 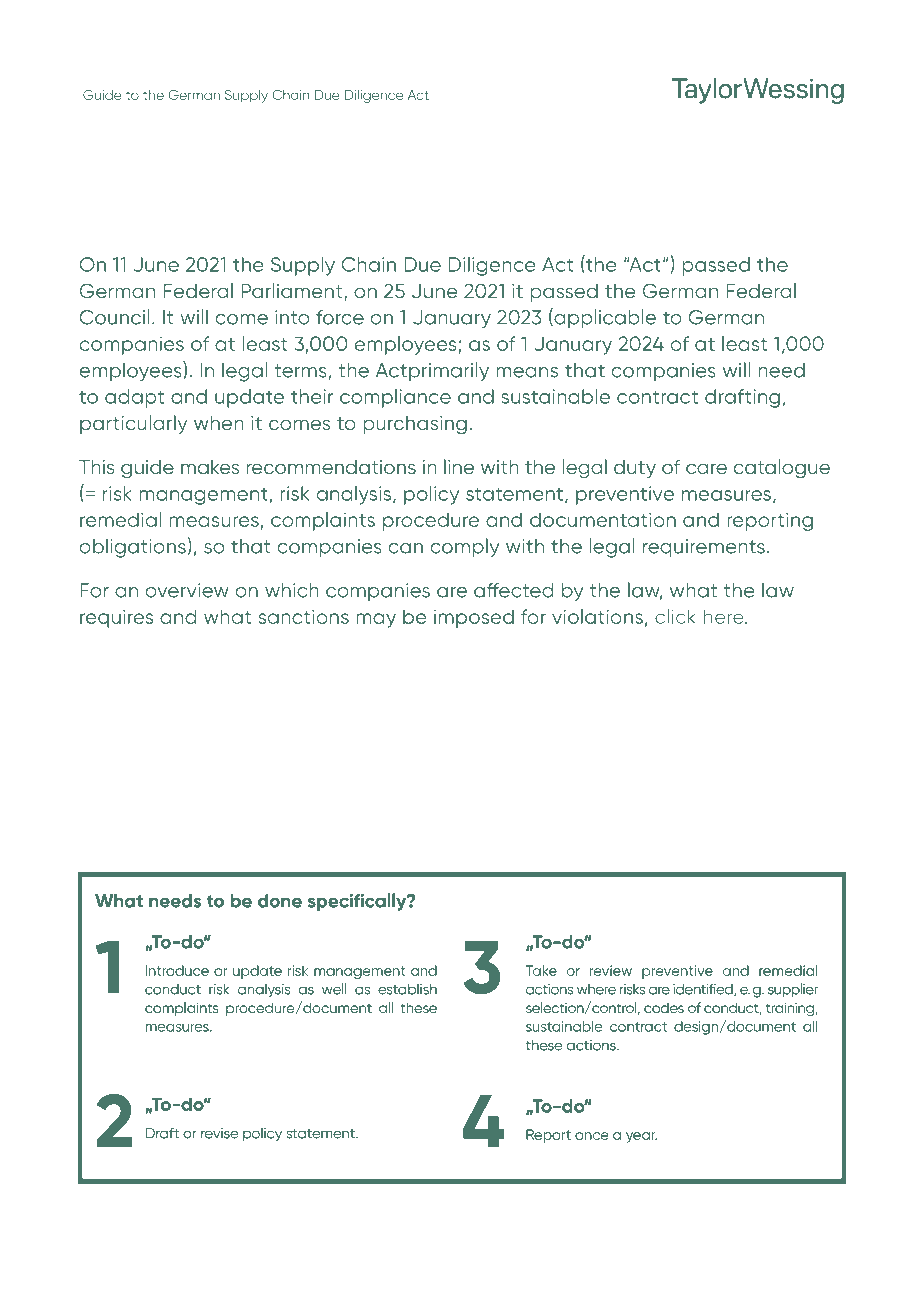 What do you see at coordinates (604, 318) in the image?
I see `applicable` at bounding box center [604, 318].
